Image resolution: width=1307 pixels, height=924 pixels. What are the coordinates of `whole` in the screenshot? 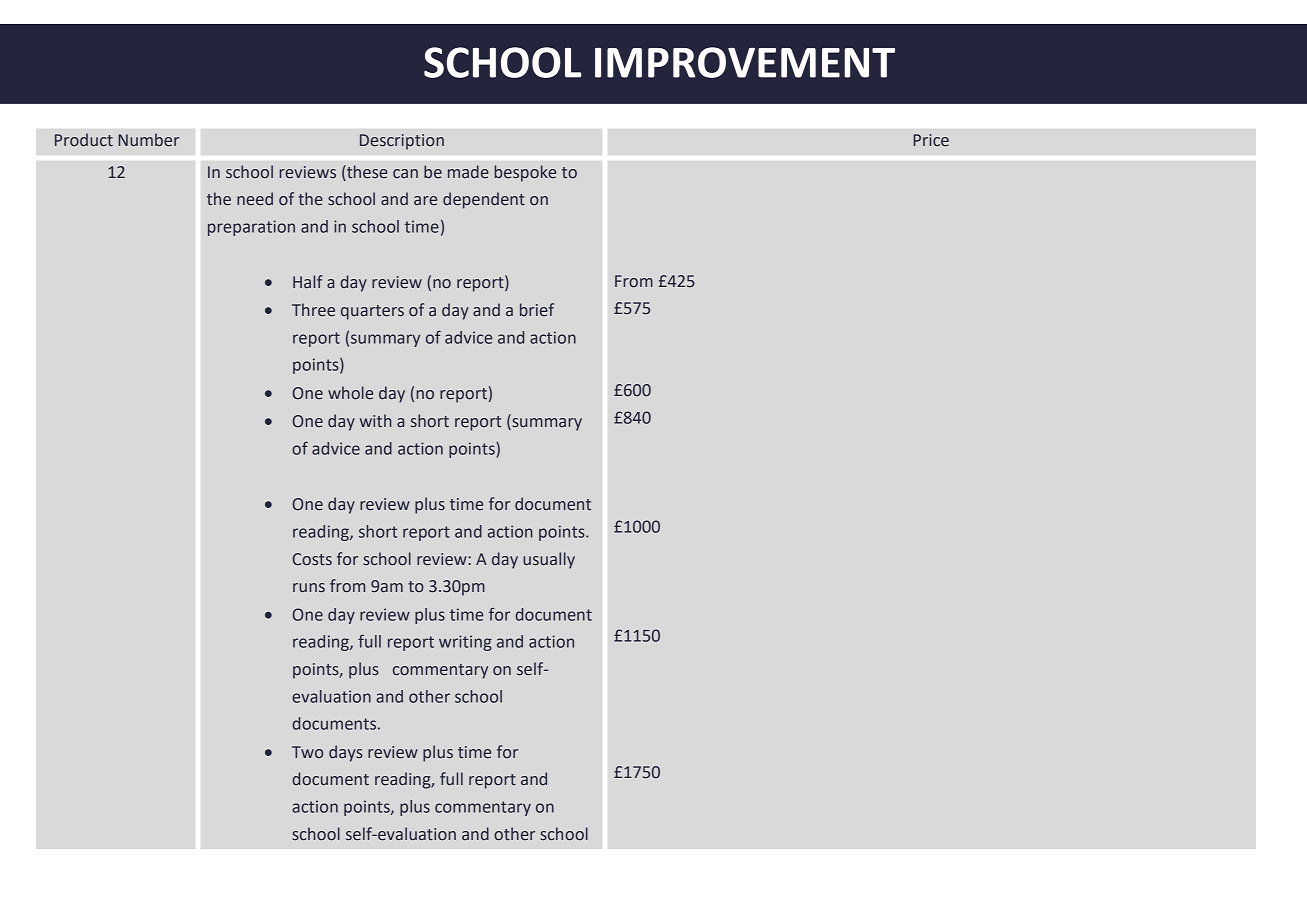 It's located at (350, 393).
